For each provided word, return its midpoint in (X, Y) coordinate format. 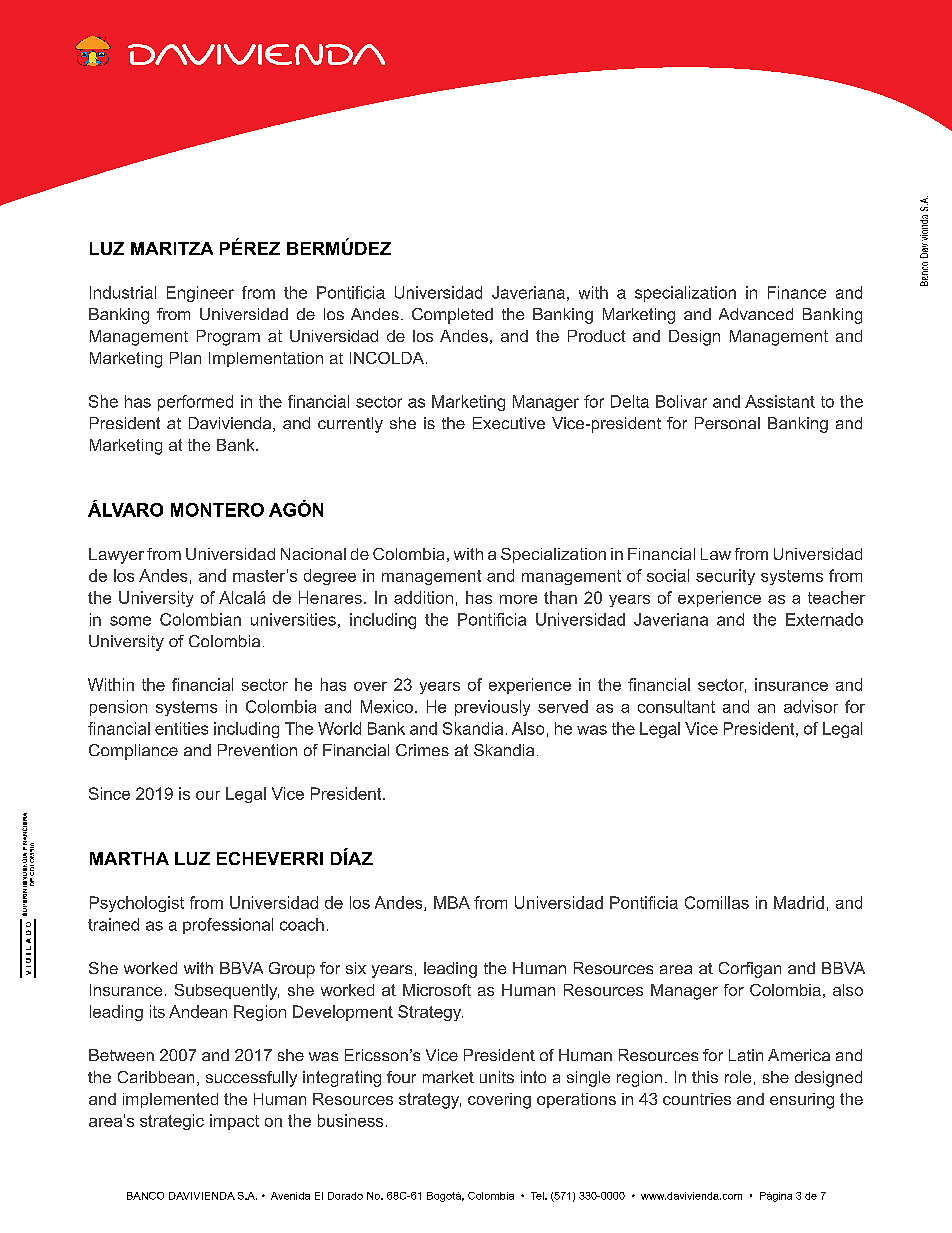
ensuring (802, 1101)
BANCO (145, 1196)
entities (181, 728)
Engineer (200, 294)
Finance (797, 292)
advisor (811, 706)
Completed (452, 316)
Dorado (345, 1196)
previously (492, 708)
